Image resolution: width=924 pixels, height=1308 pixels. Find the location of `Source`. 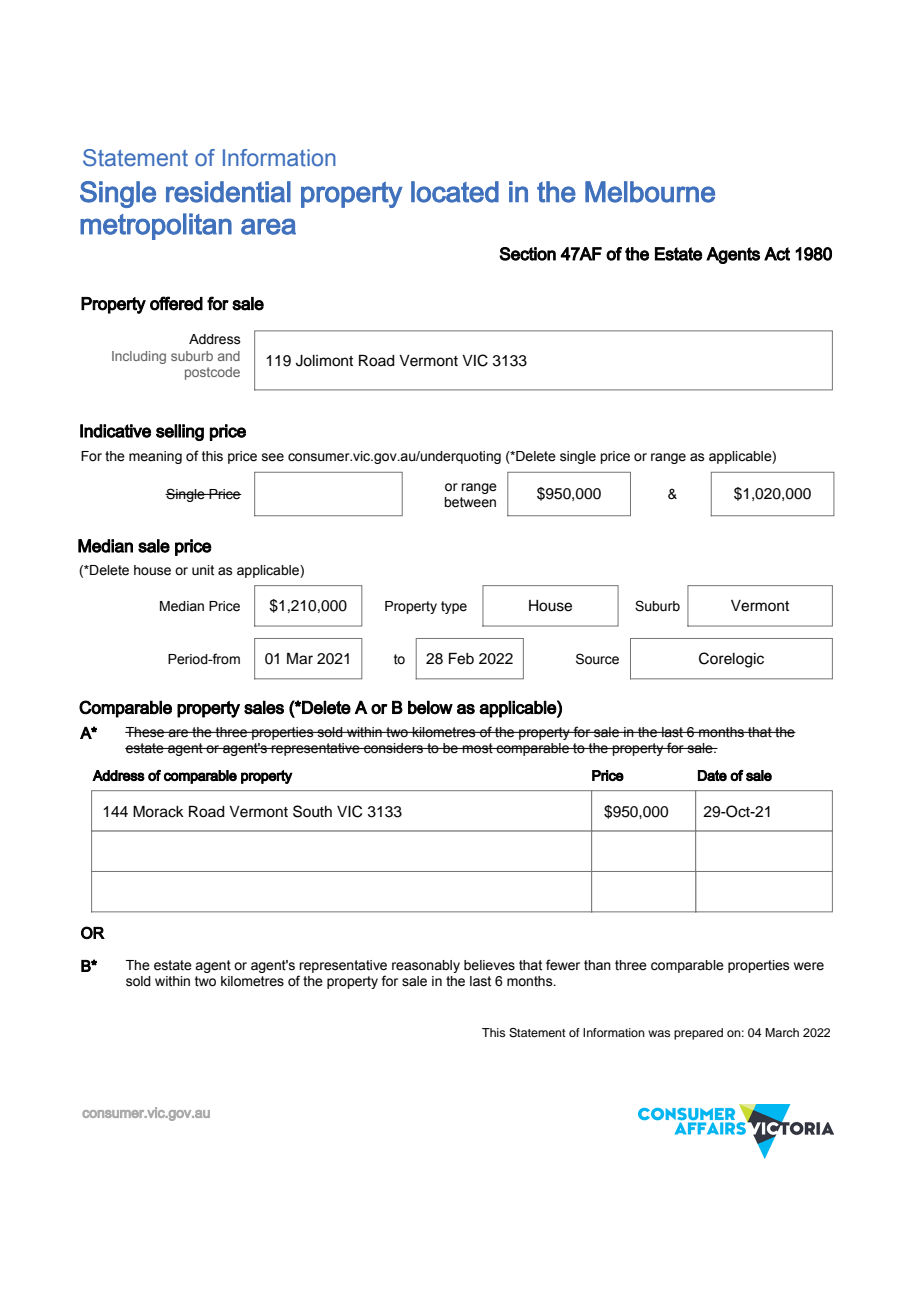

Source is located at coordinates (597, 659).
